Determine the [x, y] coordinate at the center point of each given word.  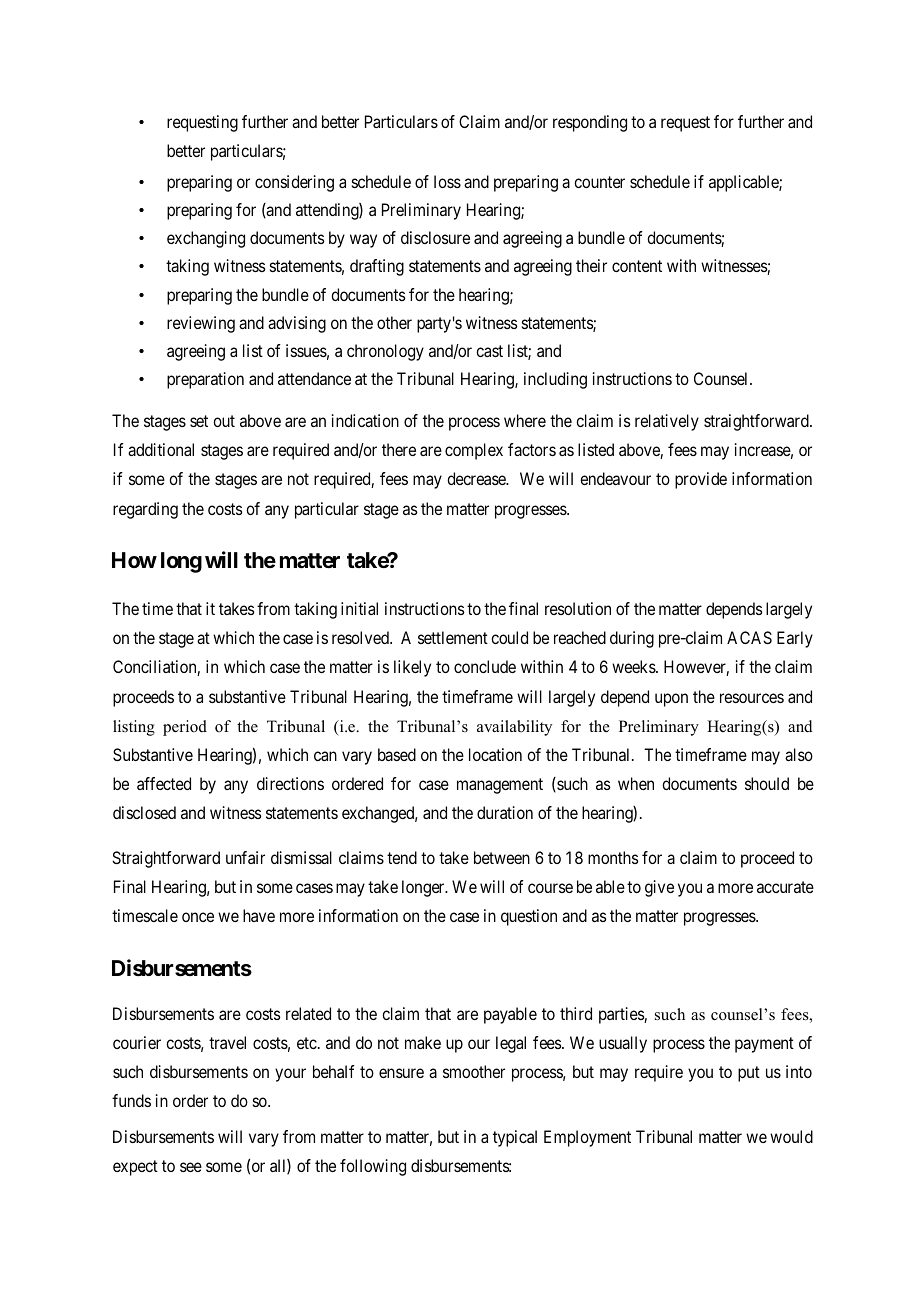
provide [701, 480]
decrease [477, 478]
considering [294, 183]
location [495, 754]
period [185, 728]
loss [447, 181]
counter [599, 182]
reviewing [201, 324]
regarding [145, 510]
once [198, 917]
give [659, 888]
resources [752, 698]
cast [489, 351]
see [191, 1167]
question [529, 917]
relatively [667, 422]
